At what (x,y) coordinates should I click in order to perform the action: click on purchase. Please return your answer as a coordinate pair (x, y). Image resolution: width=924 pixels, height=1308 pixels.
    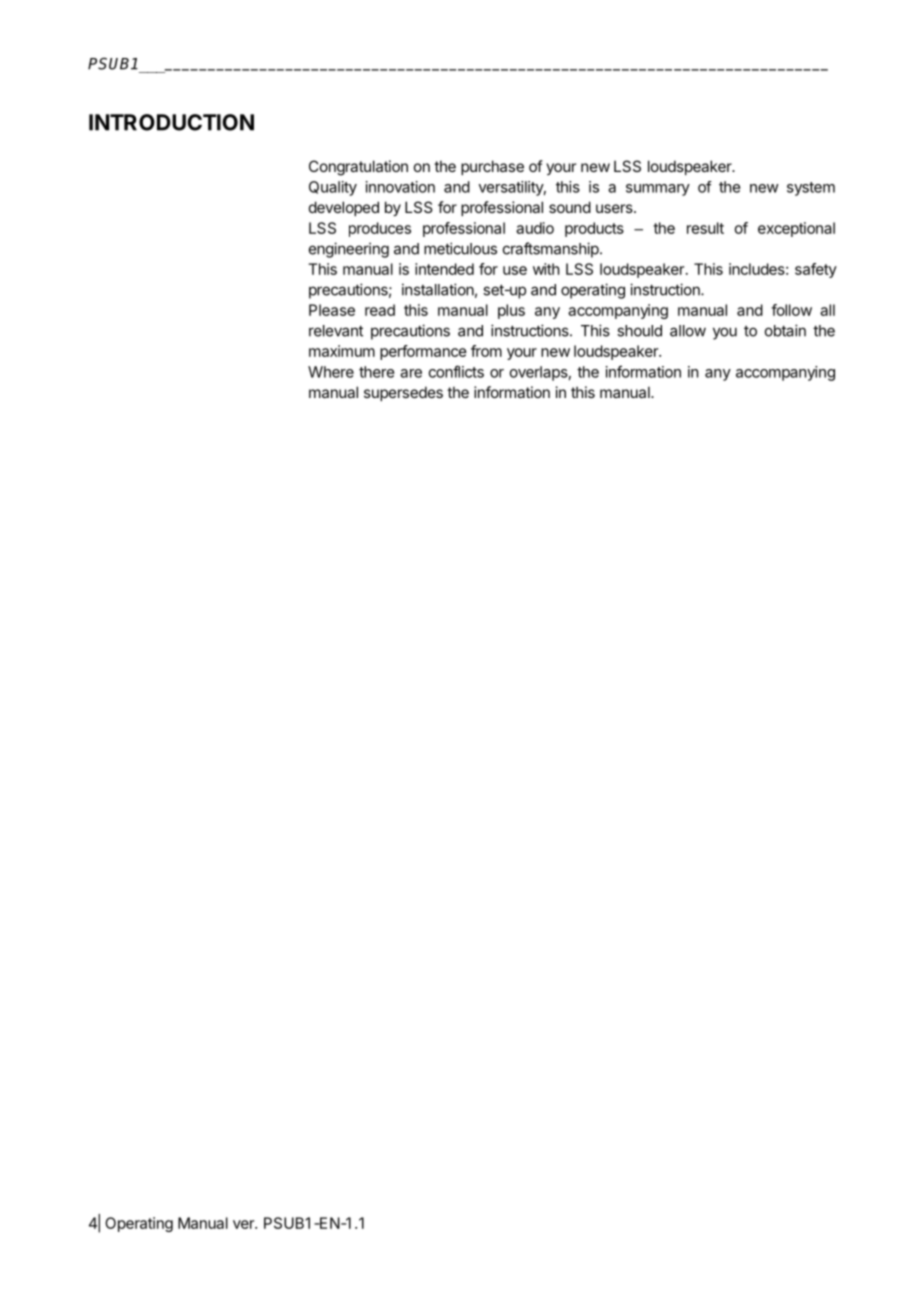
    Looking at the image, I should click on (492, 167).
